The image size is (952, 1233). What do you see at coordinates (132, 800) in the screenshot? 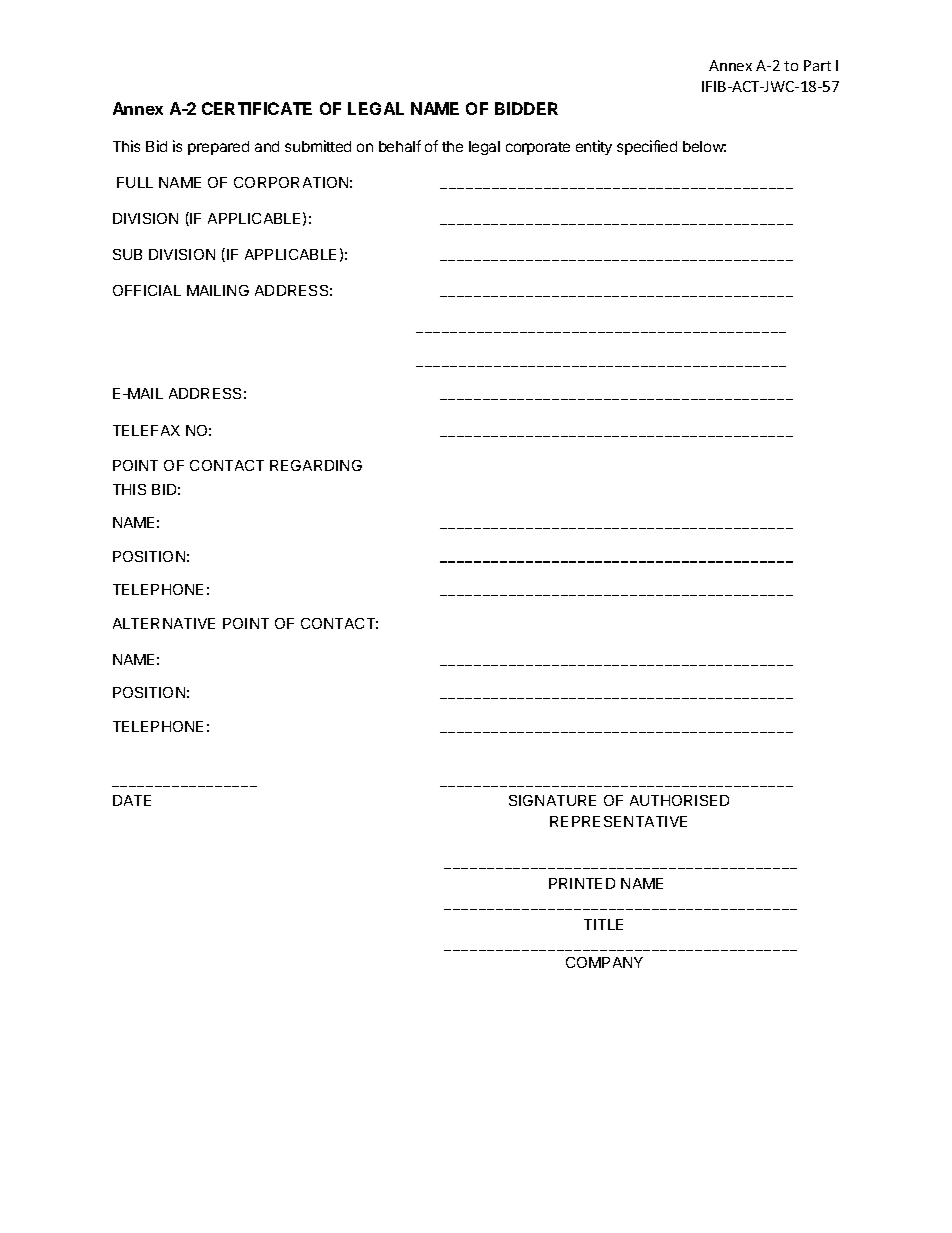
I see `DATE` at bounding box center [132, 800].
